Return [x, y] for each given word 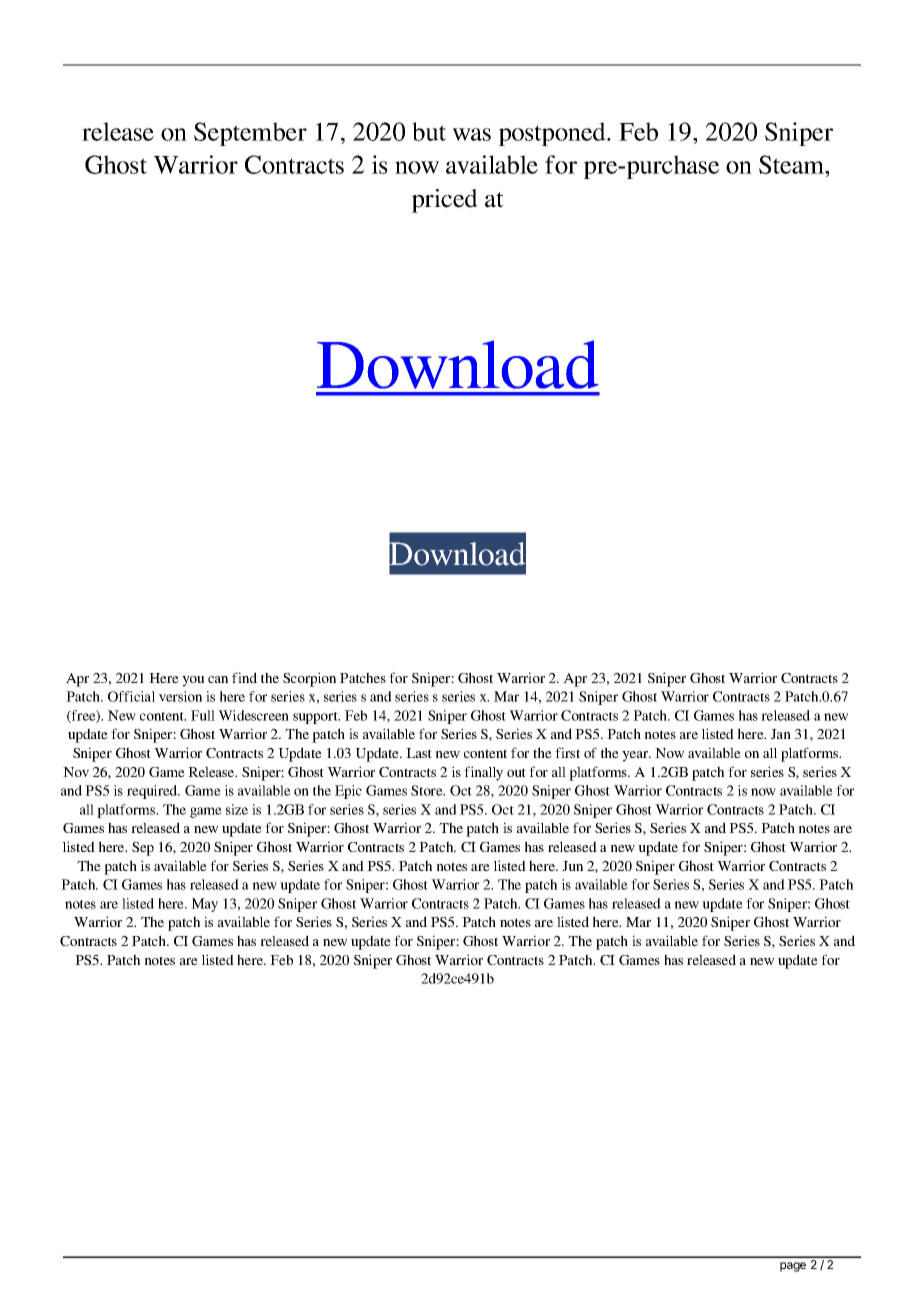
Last [419, 753]
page [793, 1267]
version [180, 696]
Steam [792, 164]
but [429, 131]
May [204, 905]
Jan [781, 734]
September [250, 134]
